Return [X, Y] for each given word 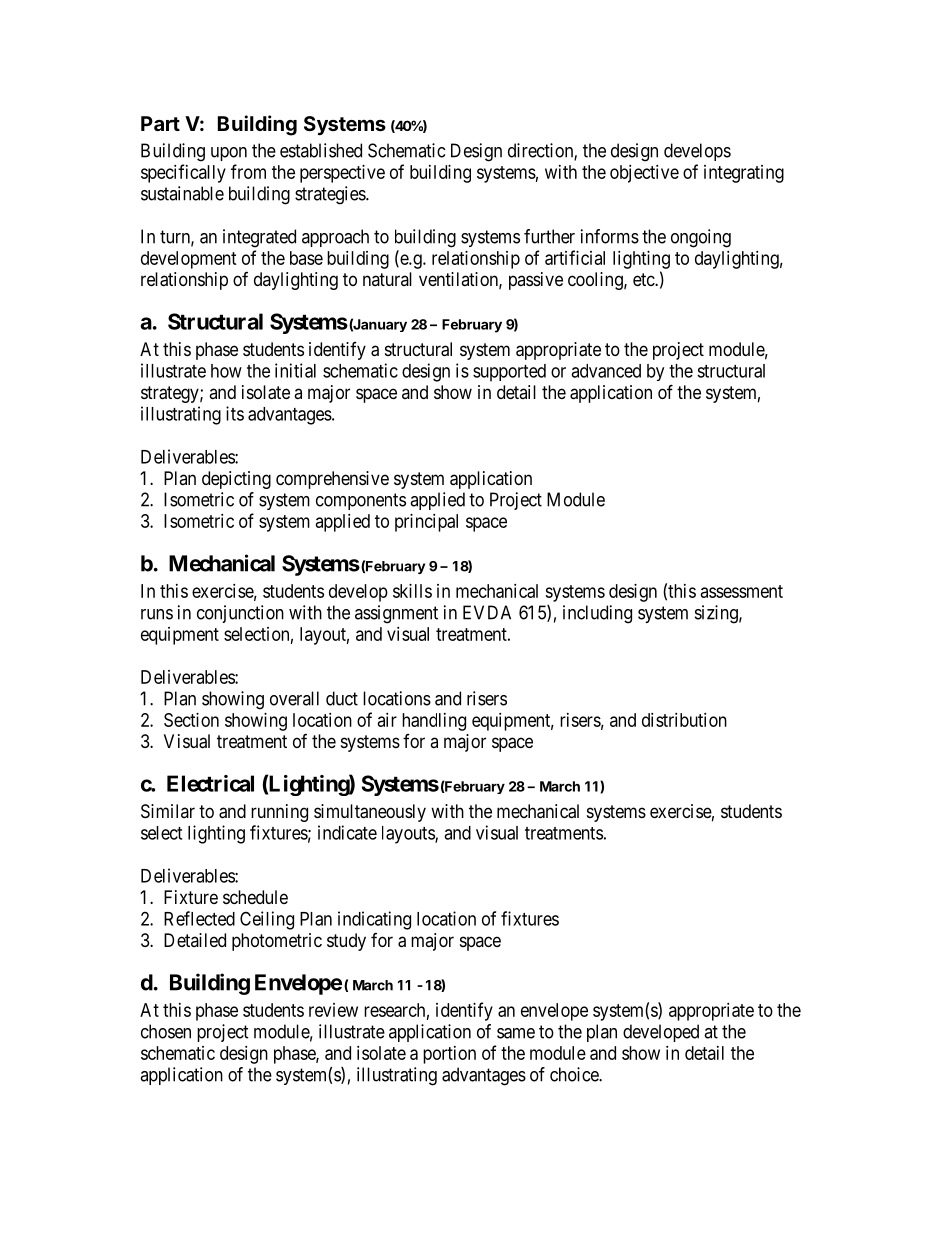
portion [449, 1055]
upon [229, 154]
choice [575, 1074]
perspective [342, 174]
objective [644, 174]
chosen [166, 1031]
